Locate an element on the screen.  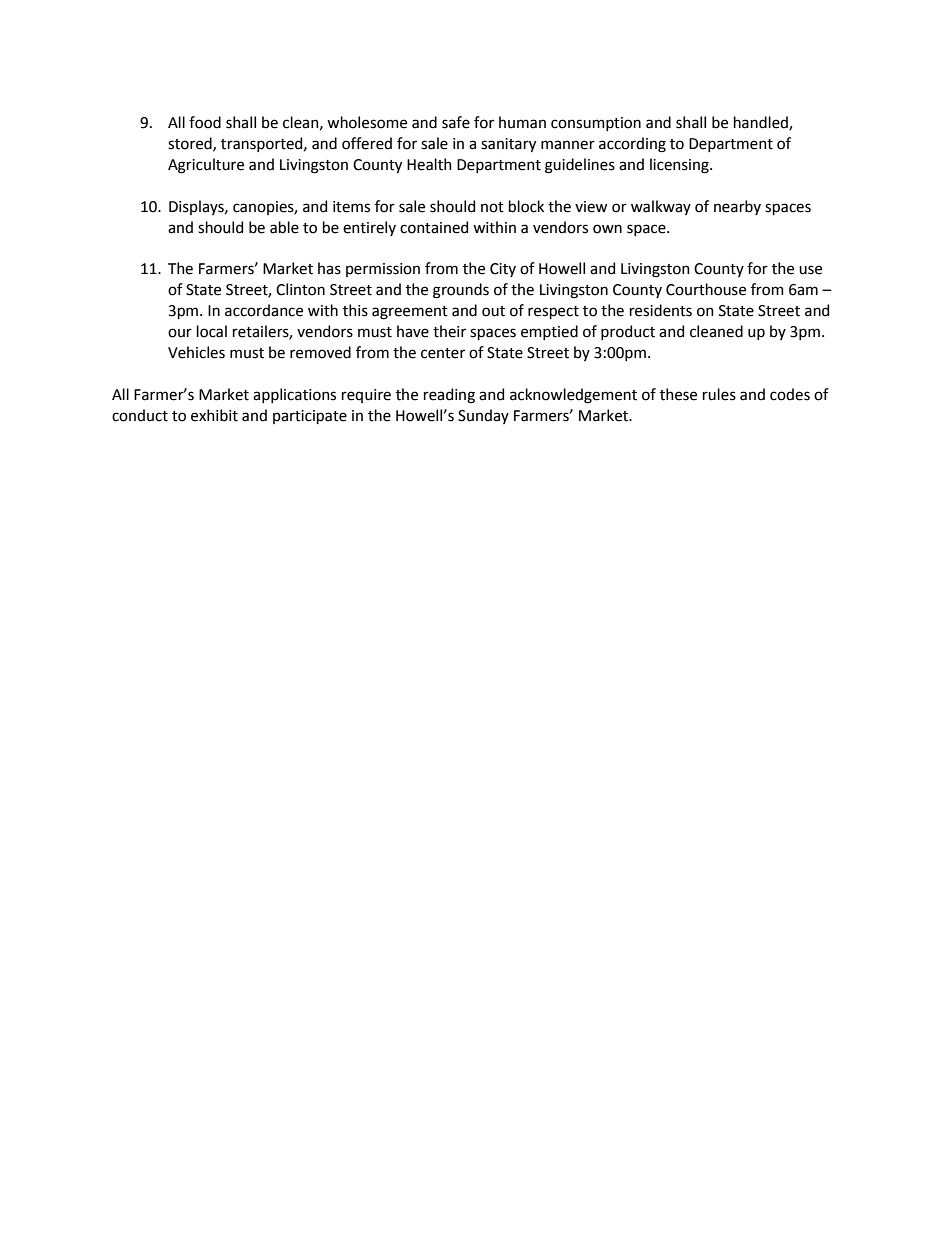
food is located at coordinates (205, 122).
